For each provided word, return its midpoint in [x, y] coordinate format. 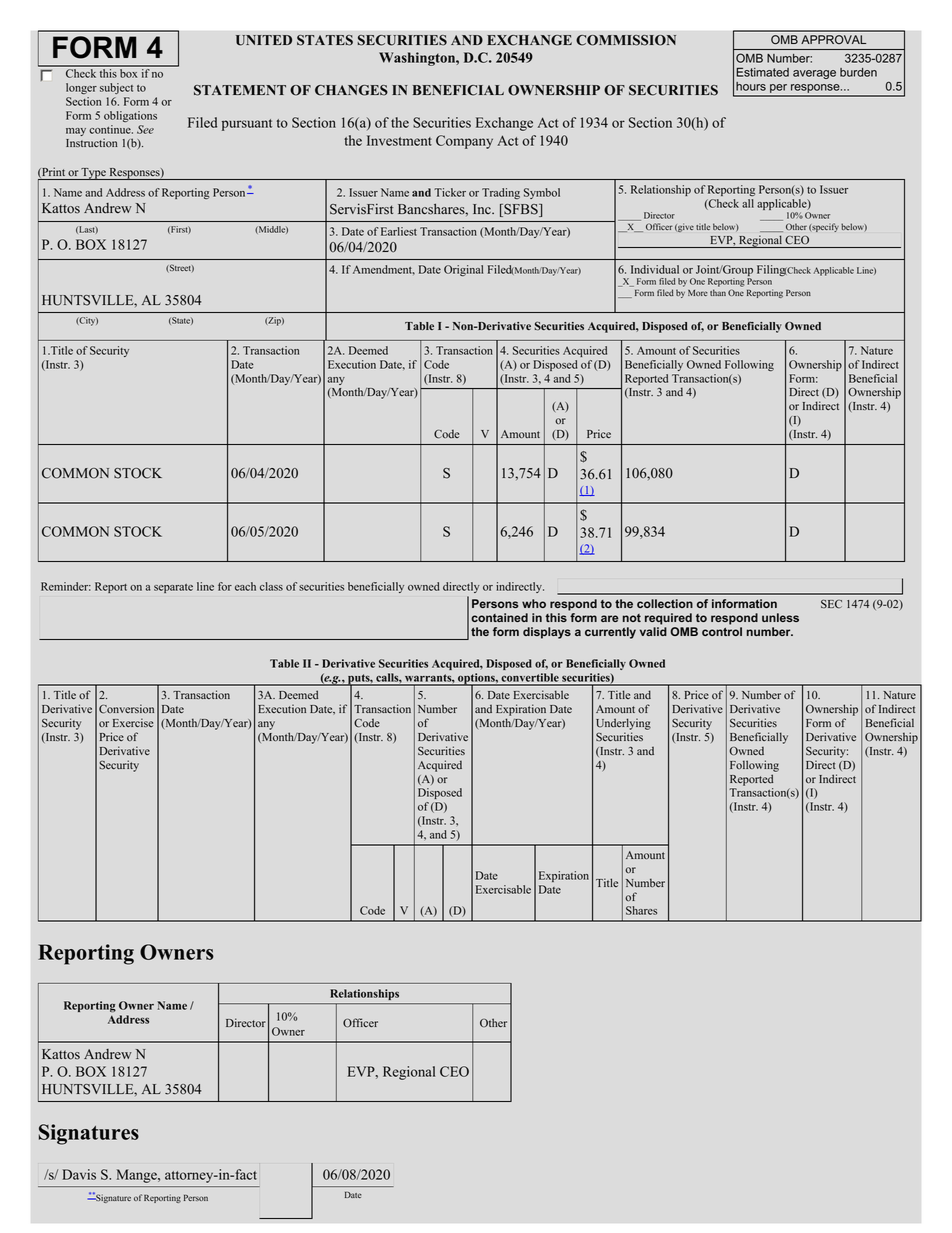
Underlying [623, 724]
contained [499, 617]
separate [173, 588]
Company [464, 142]
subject [116, 88]
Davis [79, 1174]
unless [780, 617]
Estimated [762, 72]
